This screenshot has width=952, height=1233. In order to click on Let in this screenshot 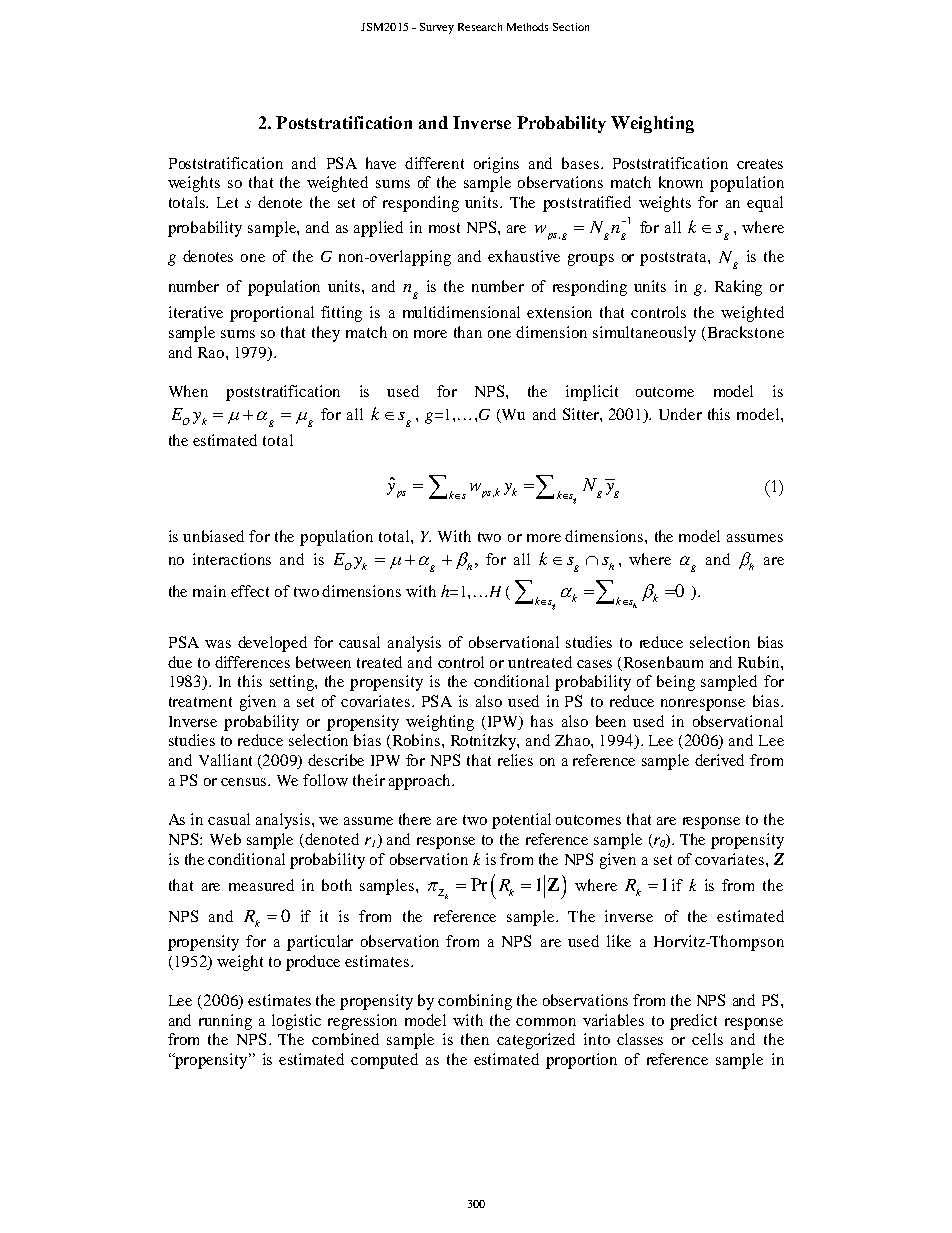, I will do `click(227, 202)`.
